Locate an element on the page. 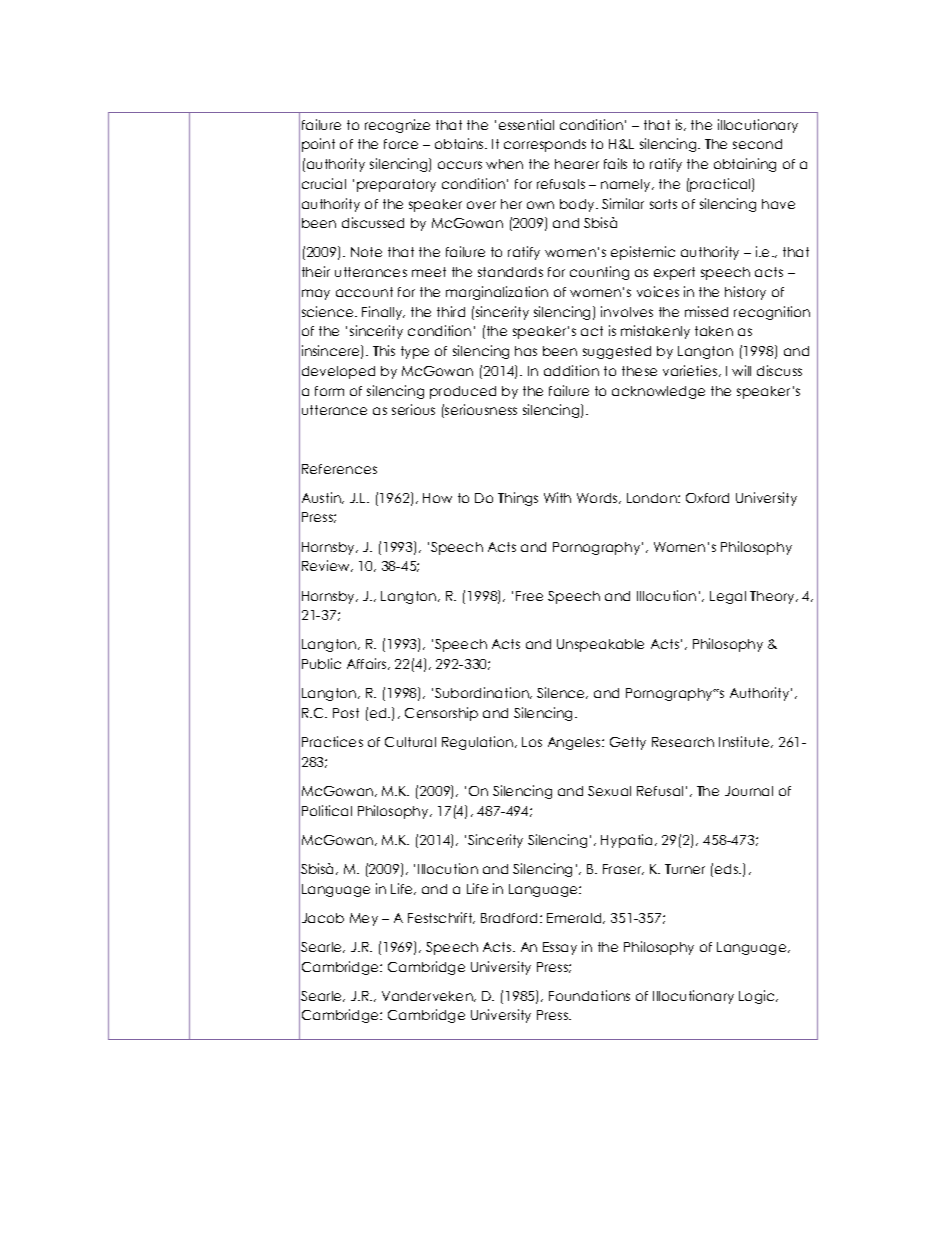  obtaining is located at coordinates (745, 165).
